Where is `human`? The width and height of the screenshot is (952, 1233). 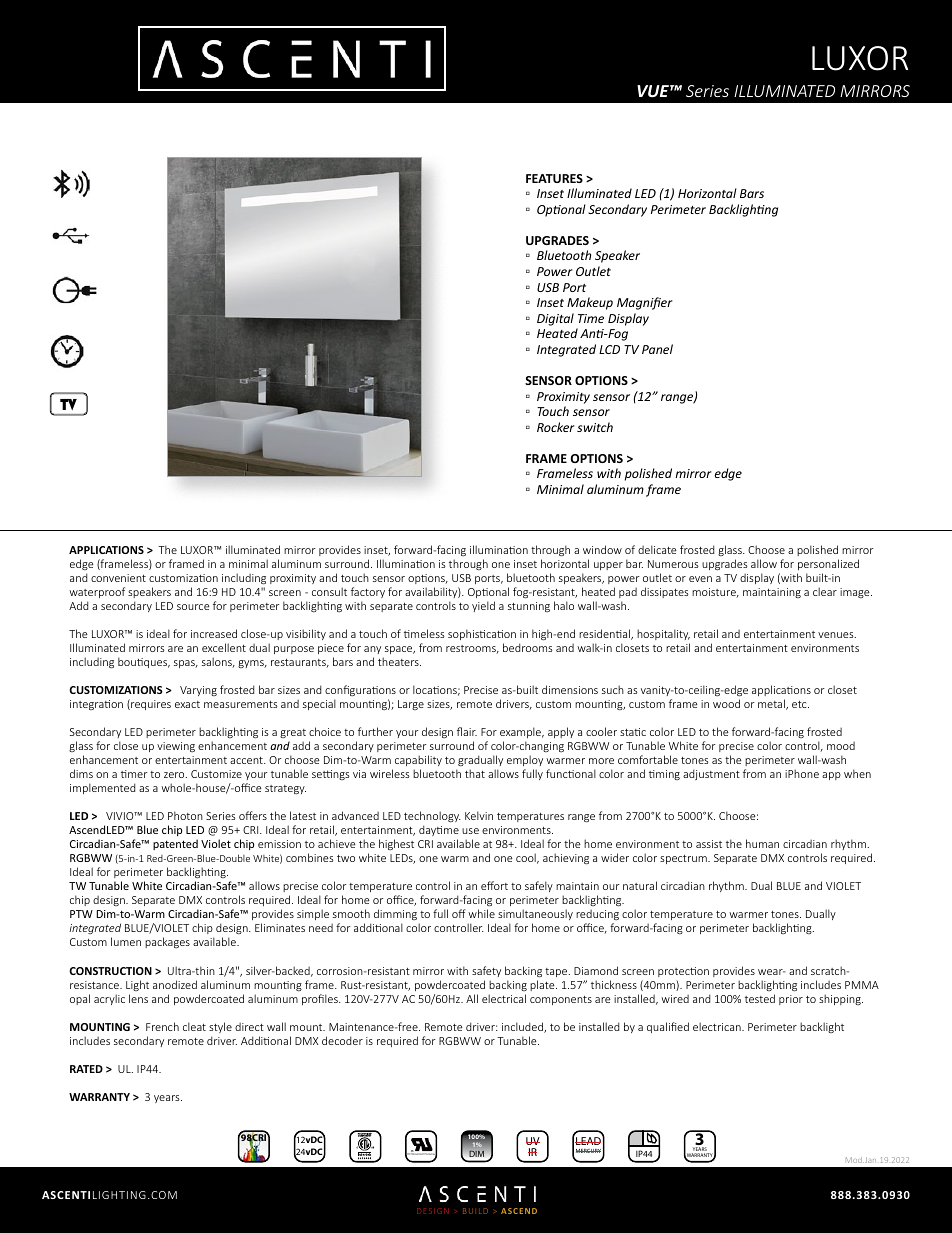 human is located at coordinates (762, 843).
